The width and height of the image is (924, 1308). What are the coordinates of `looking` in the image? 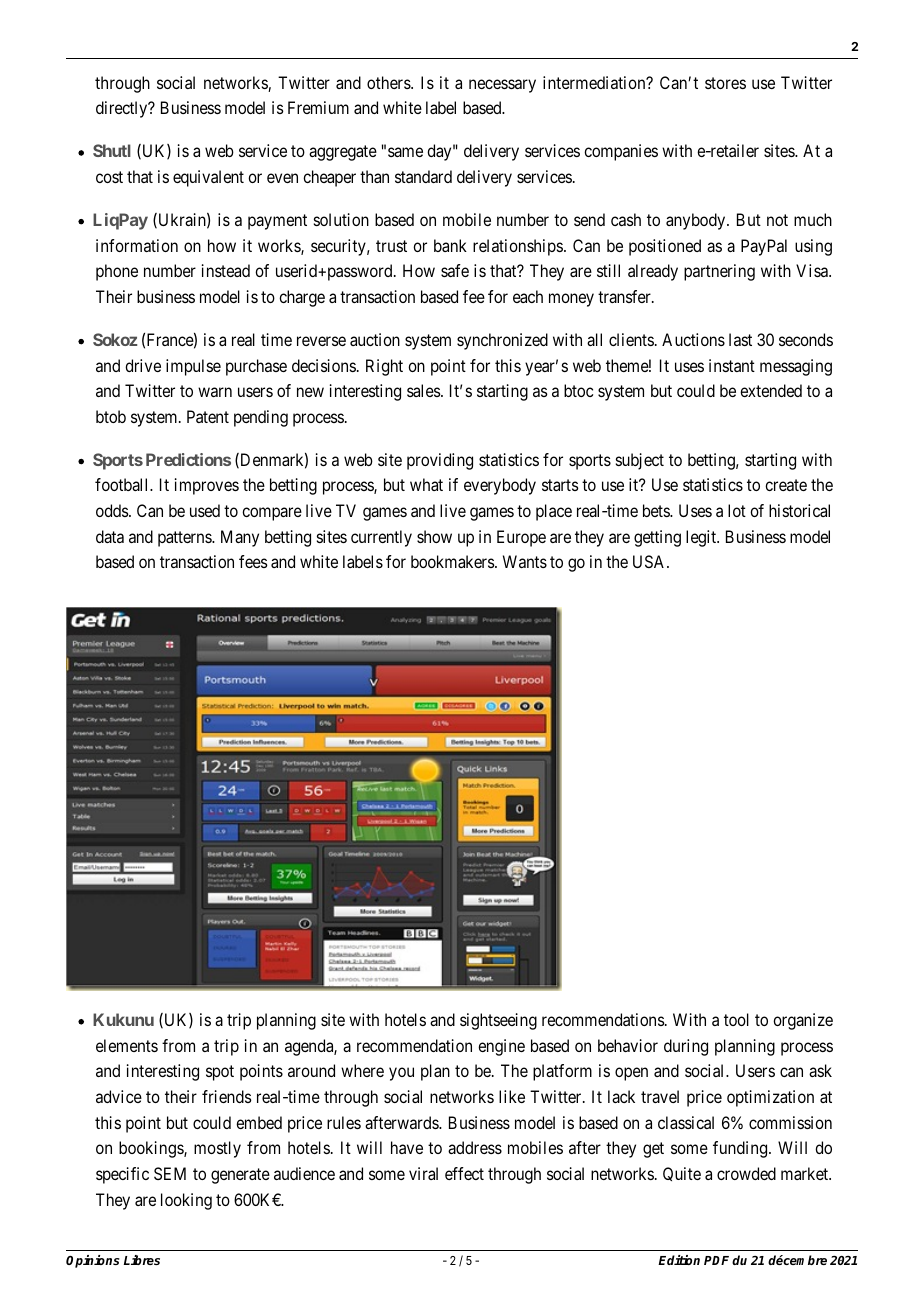 It's located at (186, 1201).
